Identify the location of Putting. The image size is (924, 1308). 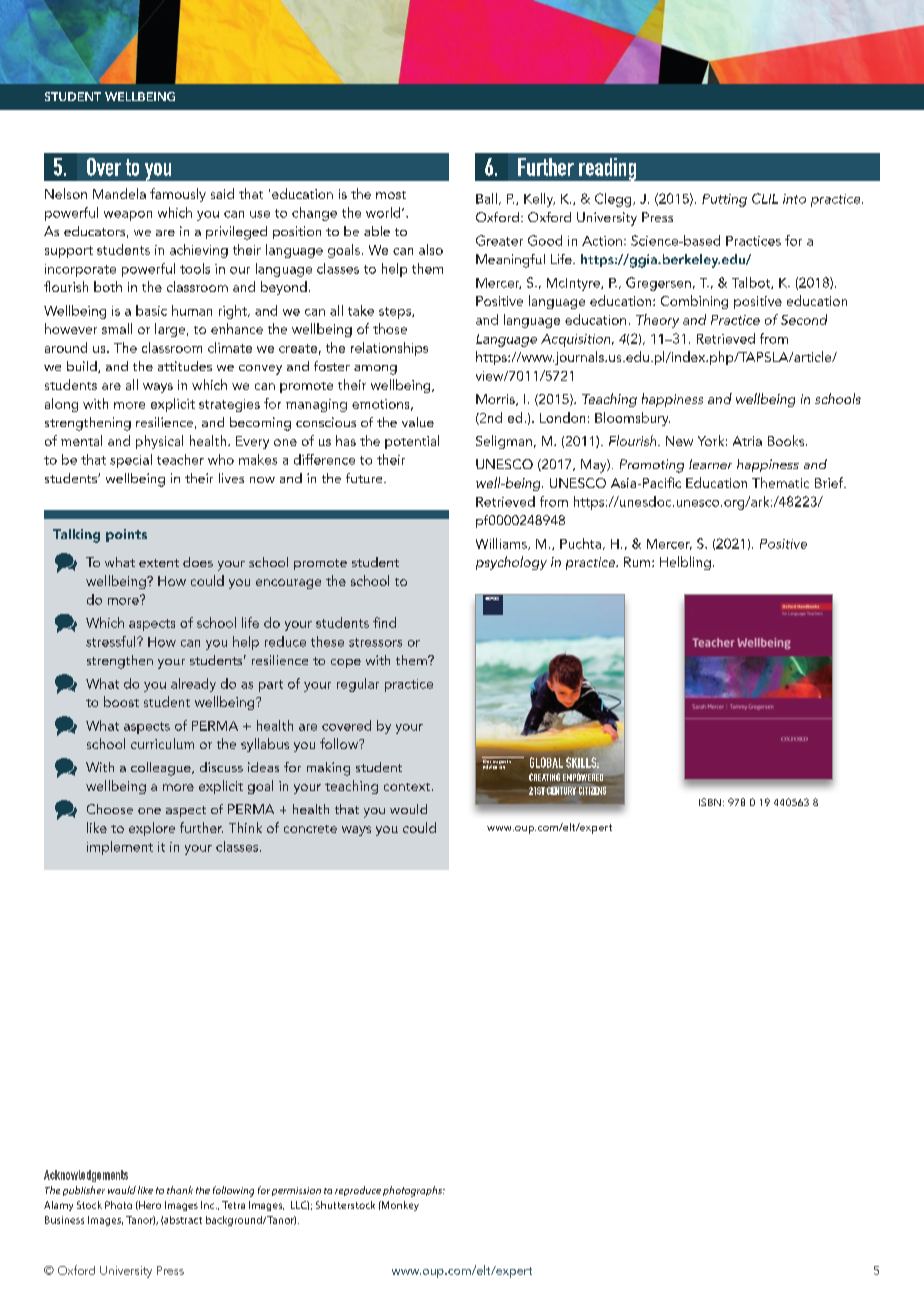
(724, 200).
